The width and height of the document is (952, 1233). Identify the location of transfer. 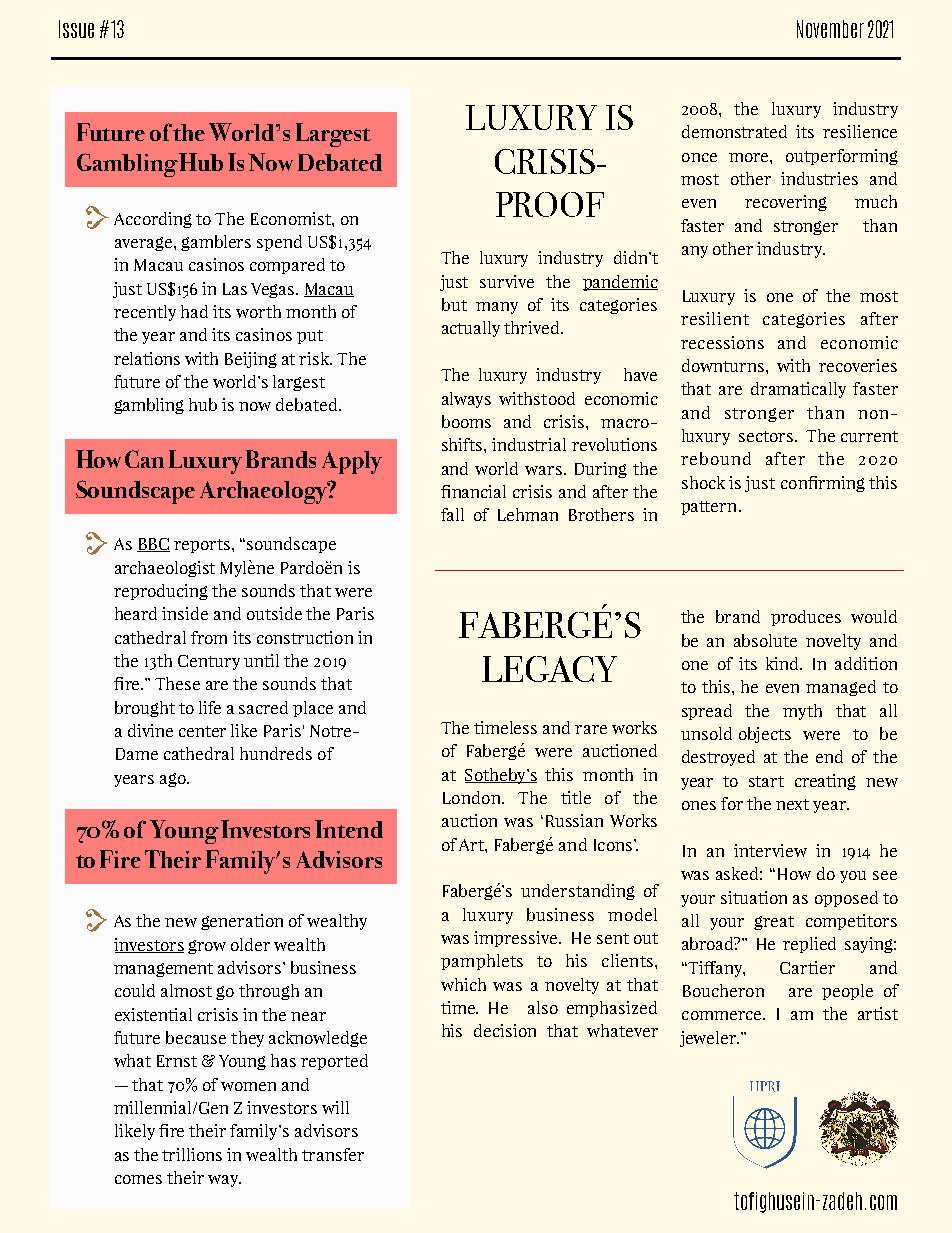
(333, 1154).
